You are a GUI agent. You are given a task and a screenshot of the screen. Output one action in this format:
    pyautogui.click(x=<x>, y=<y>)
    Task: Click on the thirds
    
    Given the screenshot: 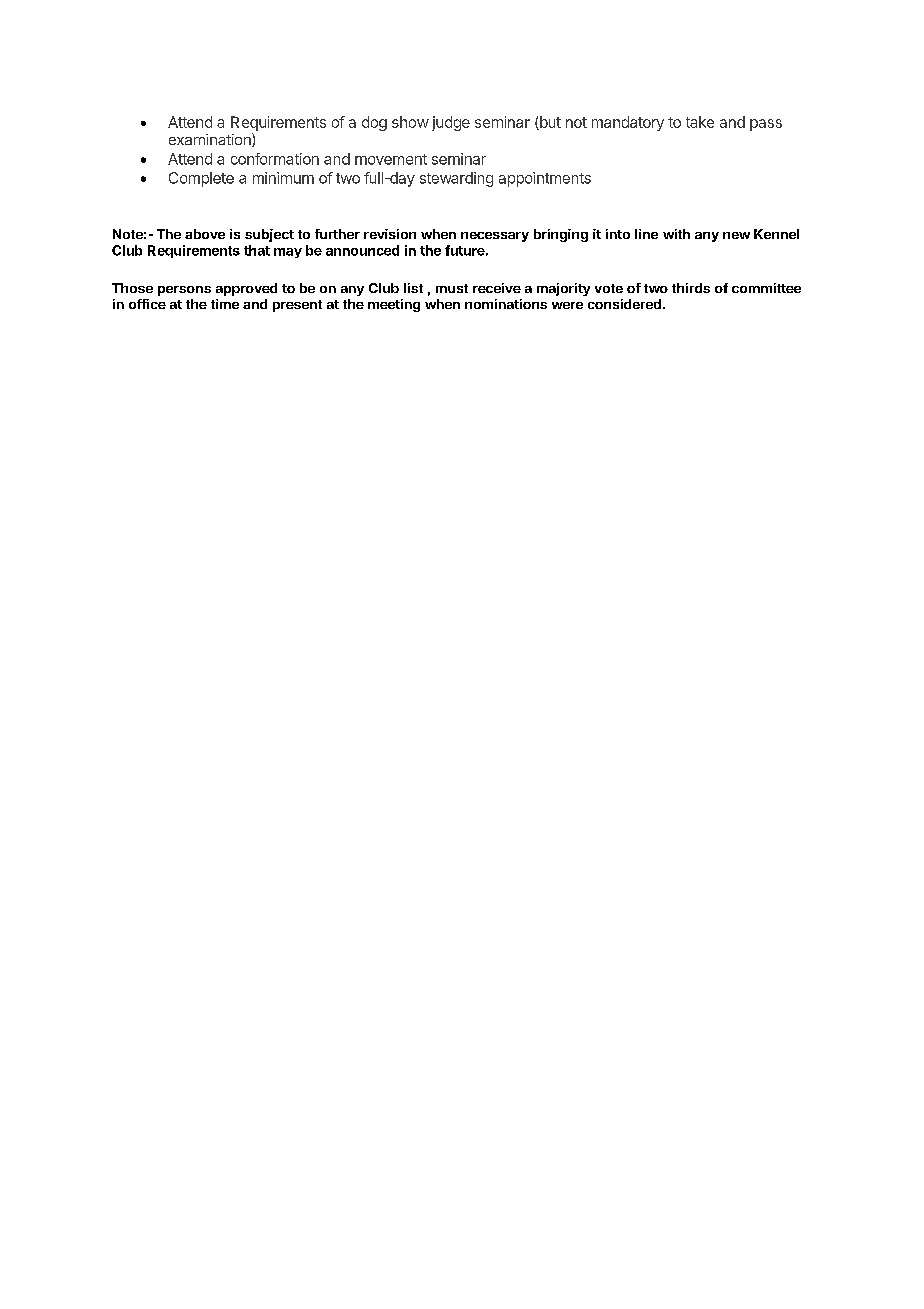 What is the action you would take?
    pyautogui.click(x=691, y=288)
